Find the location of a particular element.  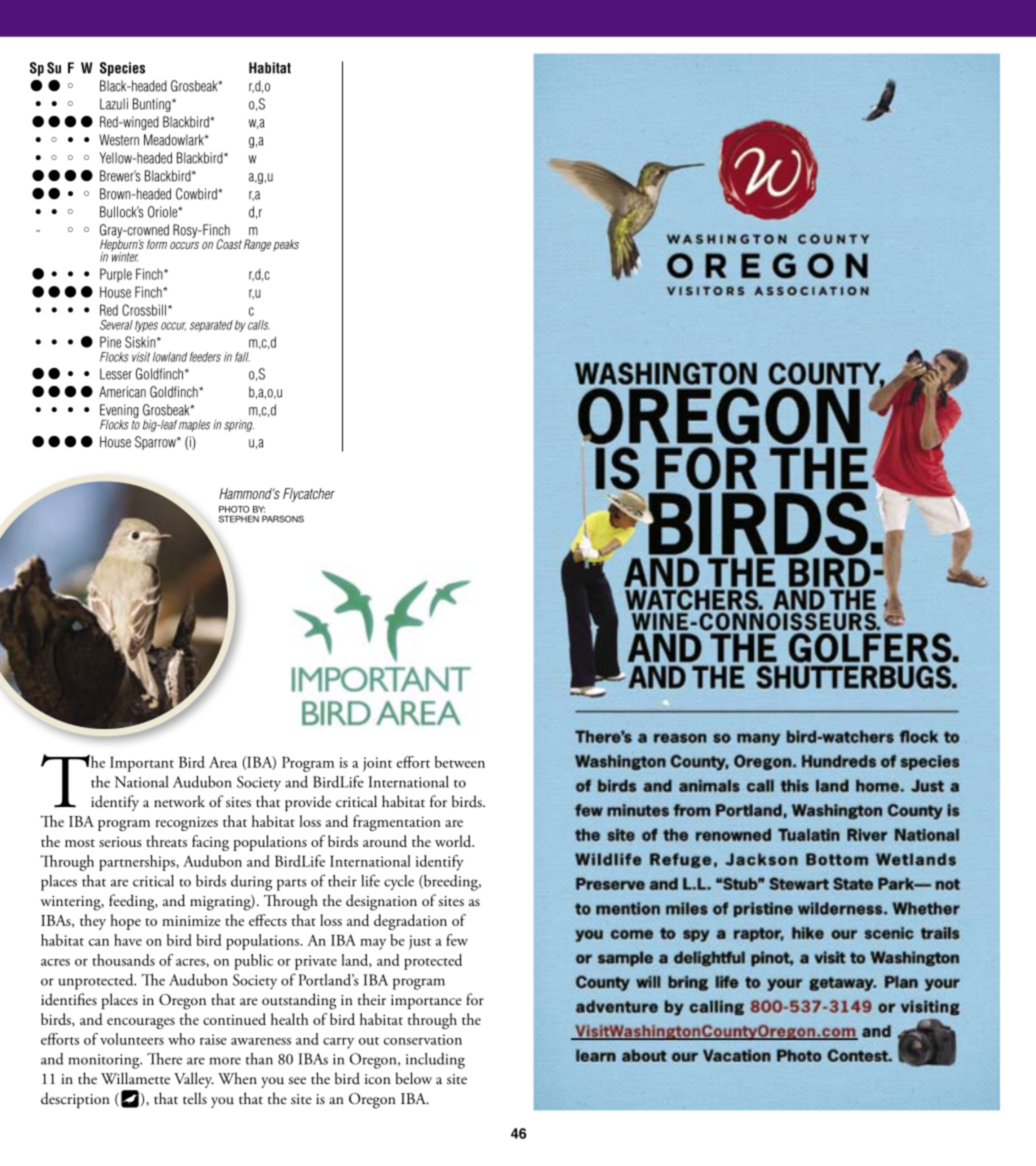

partnerships is located at coordinates (138, 863).
